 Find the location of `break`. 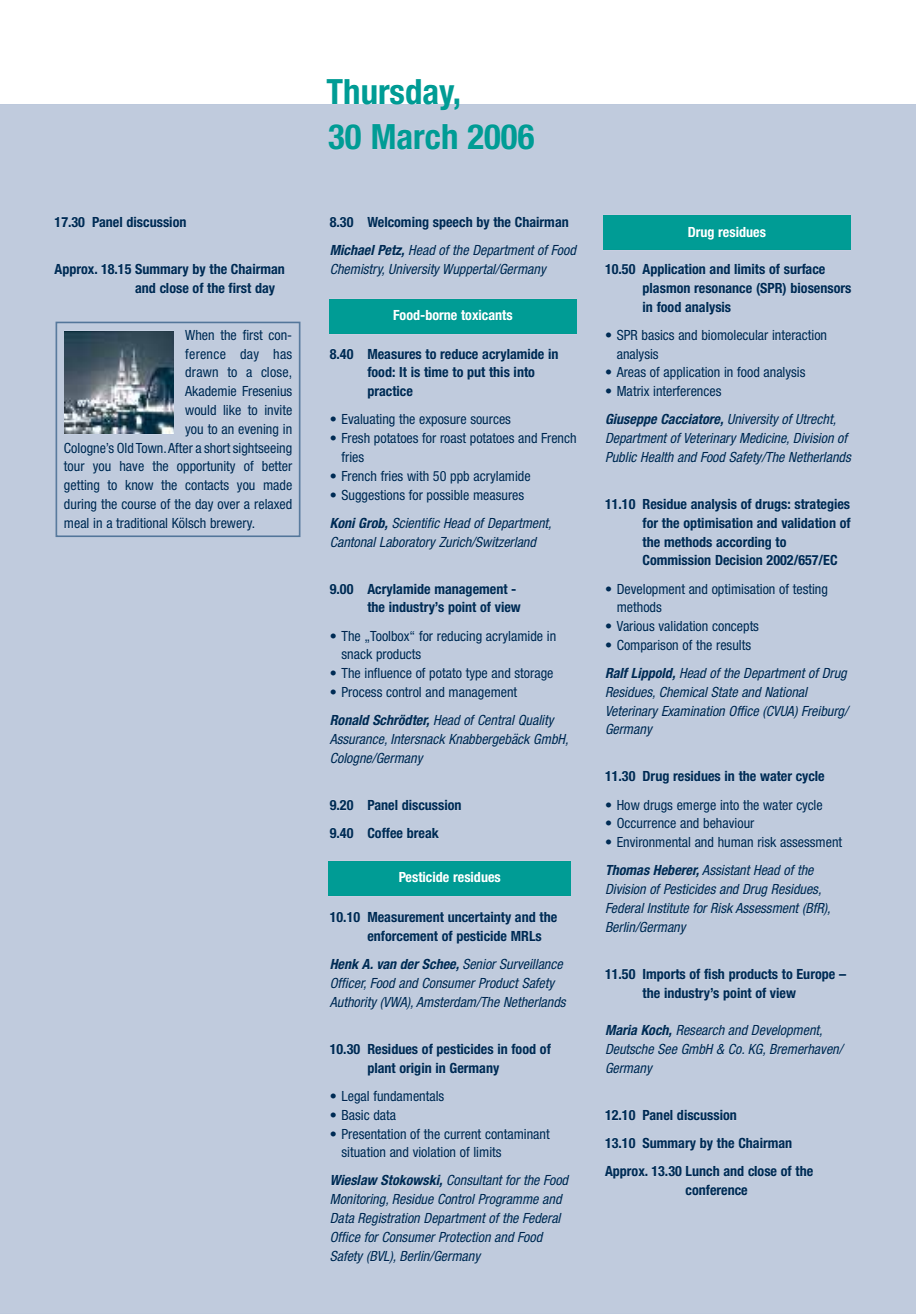

break is located at coordinates (423, 833).
